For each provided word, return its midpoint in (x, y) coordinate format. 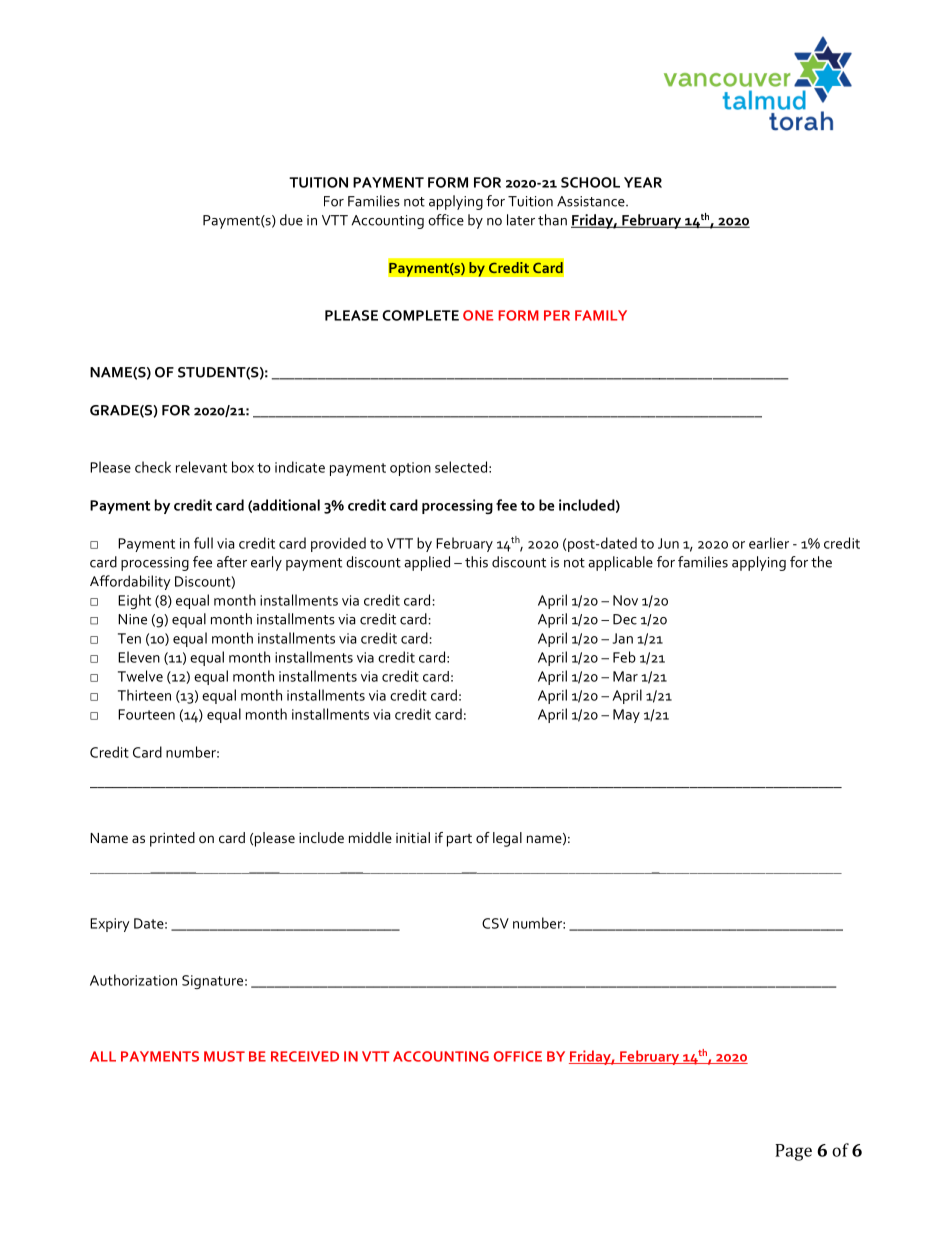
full (203, 543)
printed (172, 839)
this (476, 562)
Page (793, 1152)
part (459, 840)
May (626, 716)
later (521, 220)
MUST (224, 1056)
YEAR (643, 182)
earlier (769, 543)
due (291, 220)
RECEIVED (305, 1056)
